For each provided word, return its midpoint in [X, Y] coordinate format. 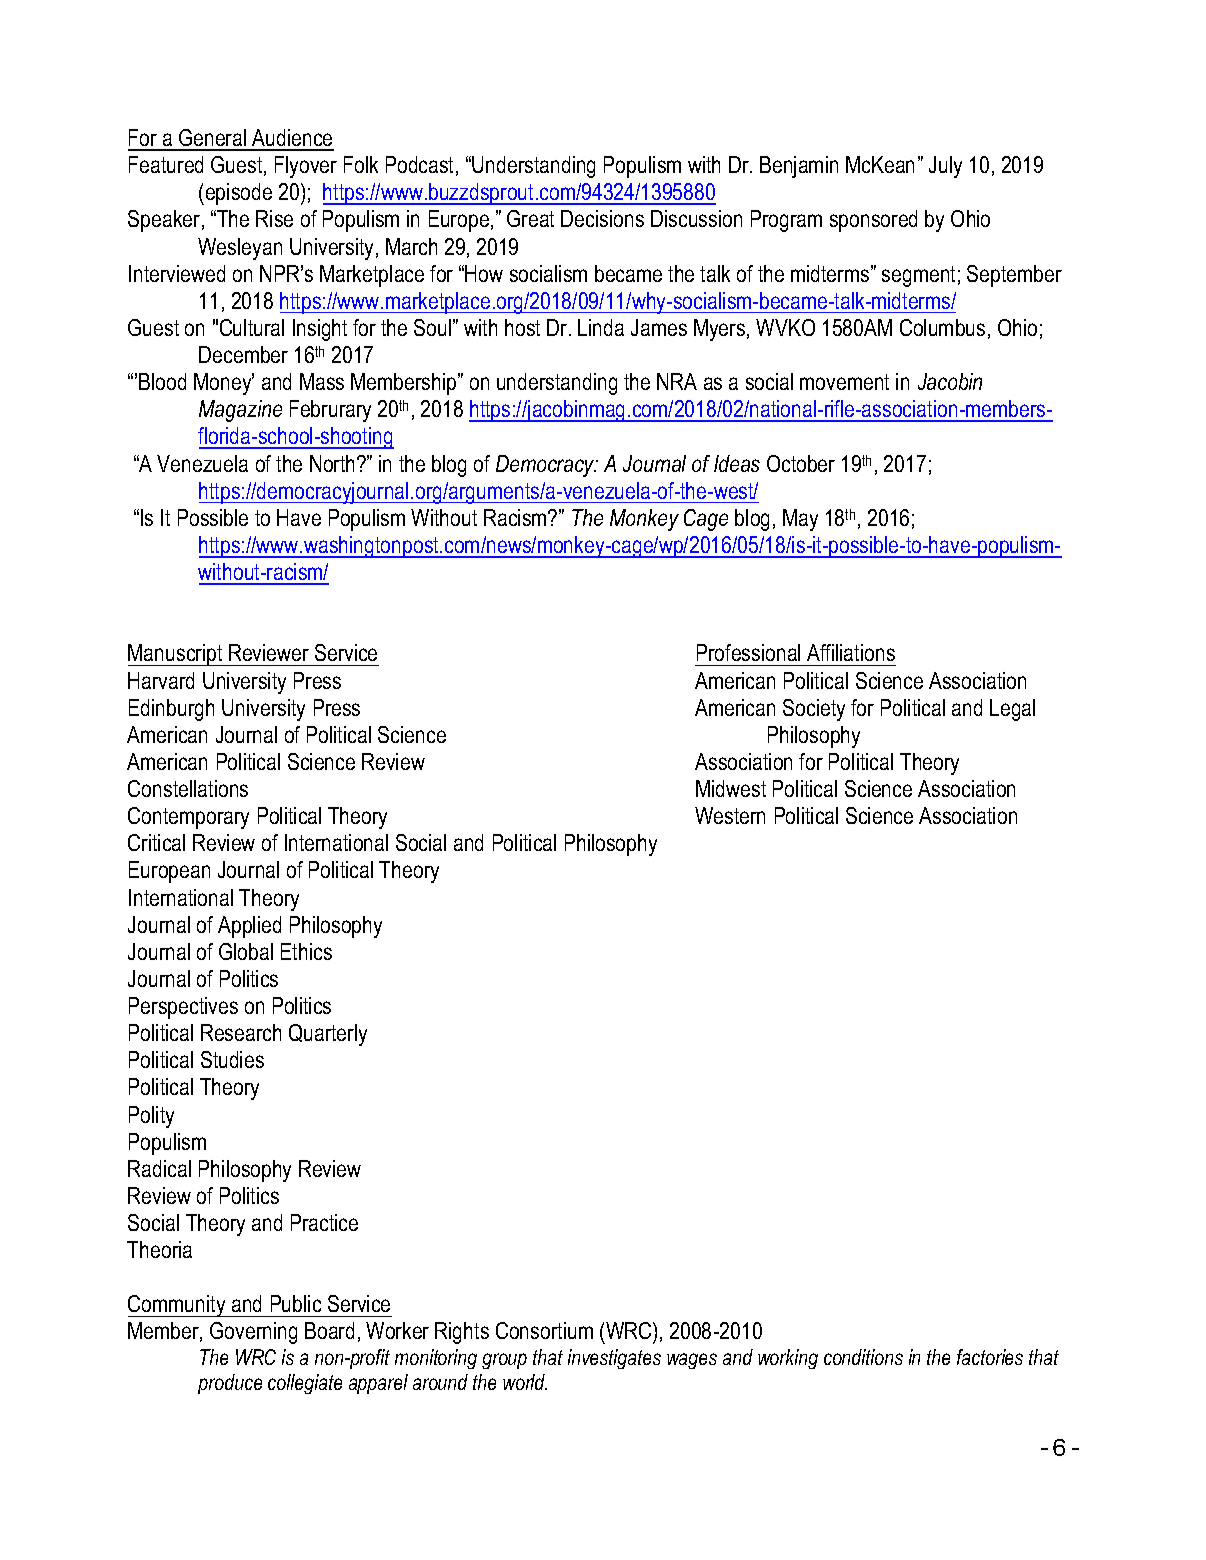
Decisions [602, 218]
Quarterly [328, 1035]
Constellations [188, 788]
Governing [253, 1333]
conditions [863, 1357]
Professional [748, 652]
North [334, 463]
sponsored [873, 221]
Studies [232, 1059]
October [801, 463]
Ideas [737, 463]
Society [814, 710]
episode [237, 194]
